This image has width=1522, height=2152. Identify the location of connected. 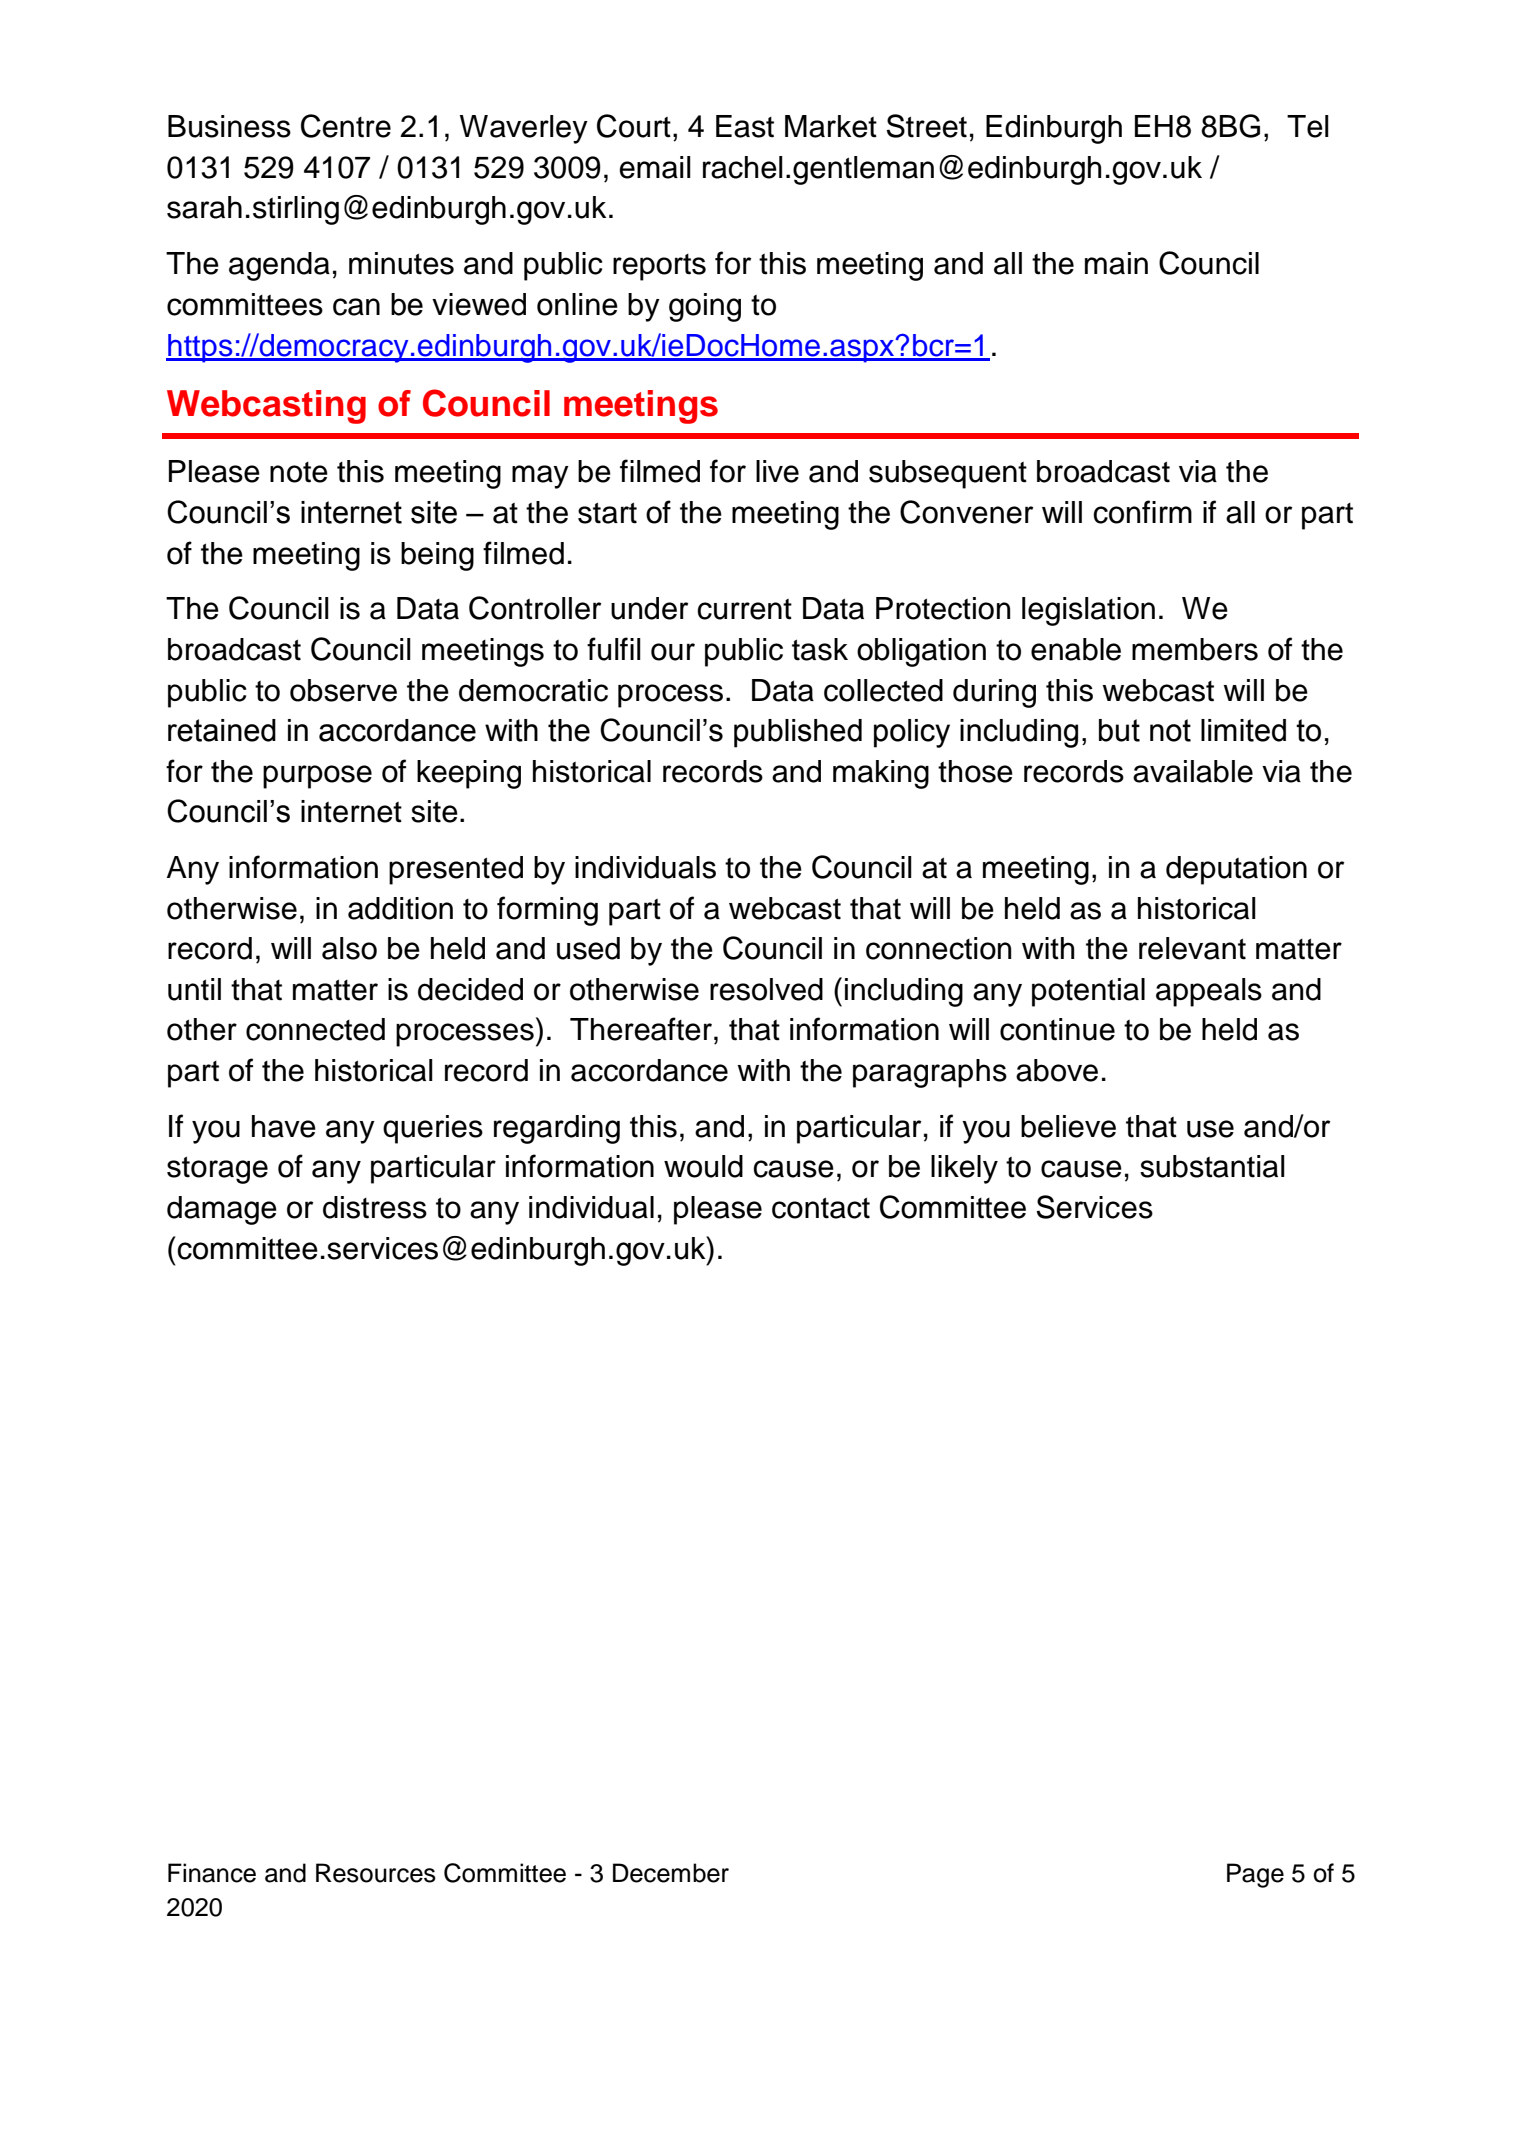
(315, 1029).
